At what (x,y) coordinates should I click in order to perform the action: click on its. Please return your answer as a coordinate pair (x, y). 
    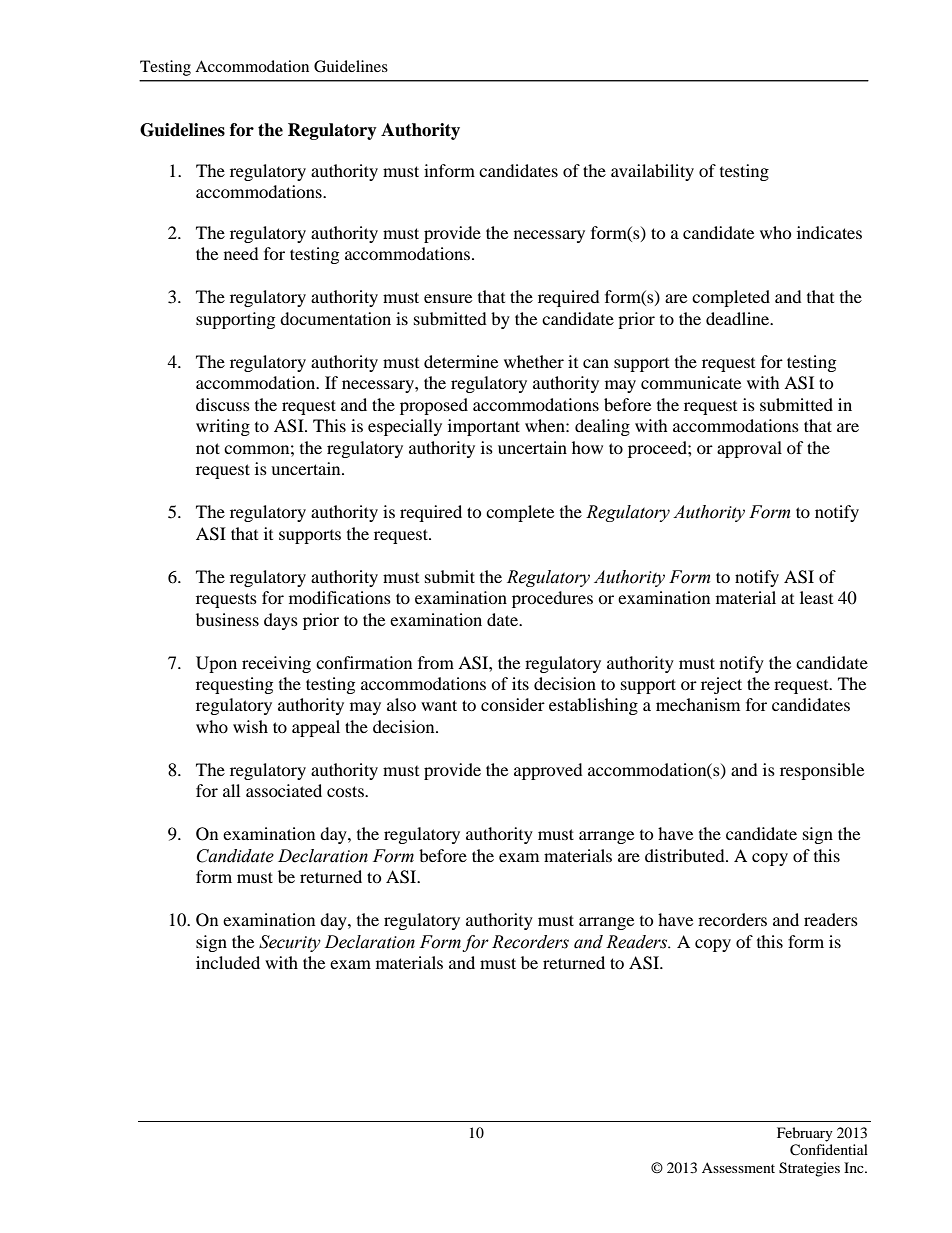
    Looking at the image, I should click on (520, 683).
